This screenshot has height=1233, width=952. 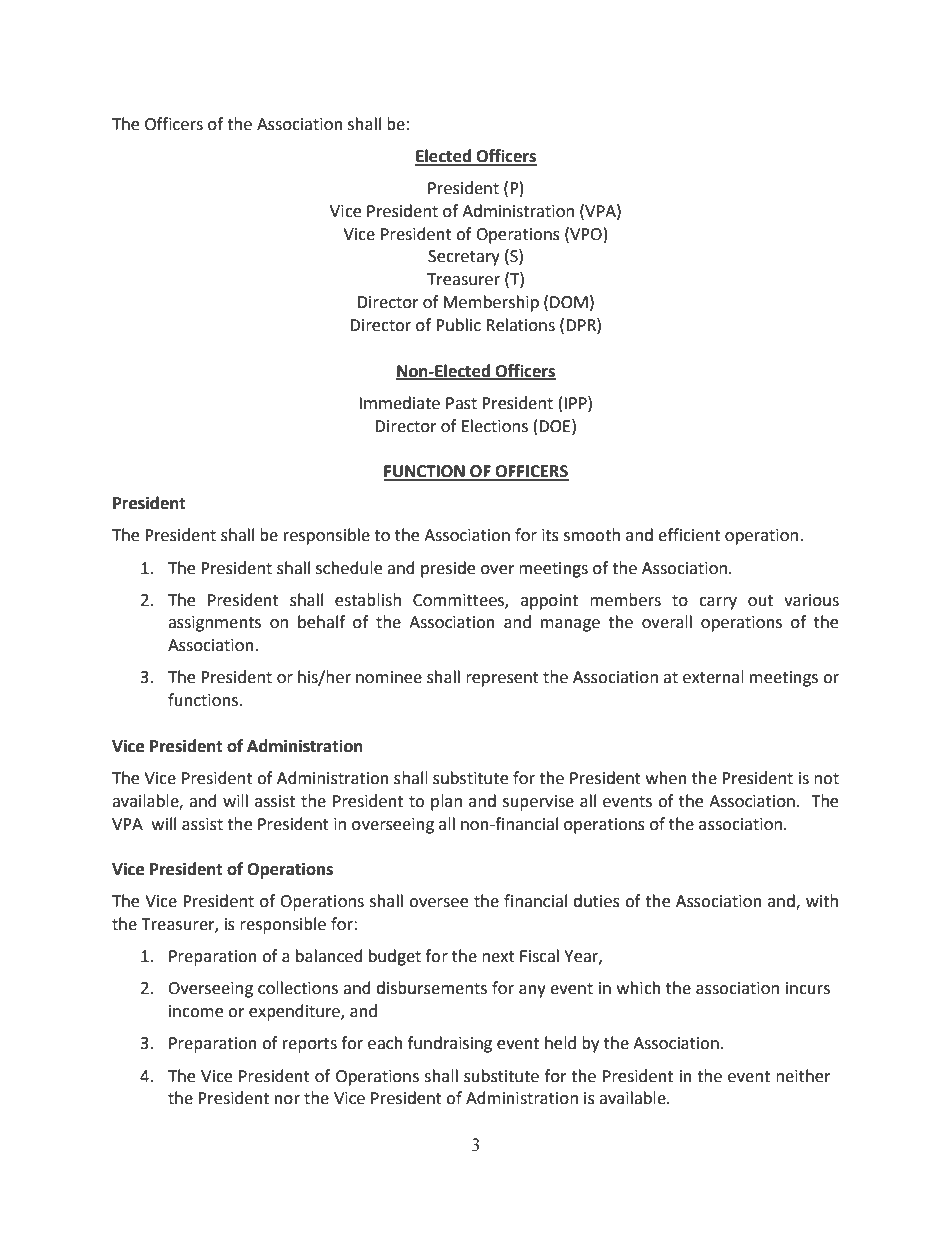 What do you see at coordinates (464, 258) in the screenshot?
I see `Secretary` at bounding box center [464, 258].
